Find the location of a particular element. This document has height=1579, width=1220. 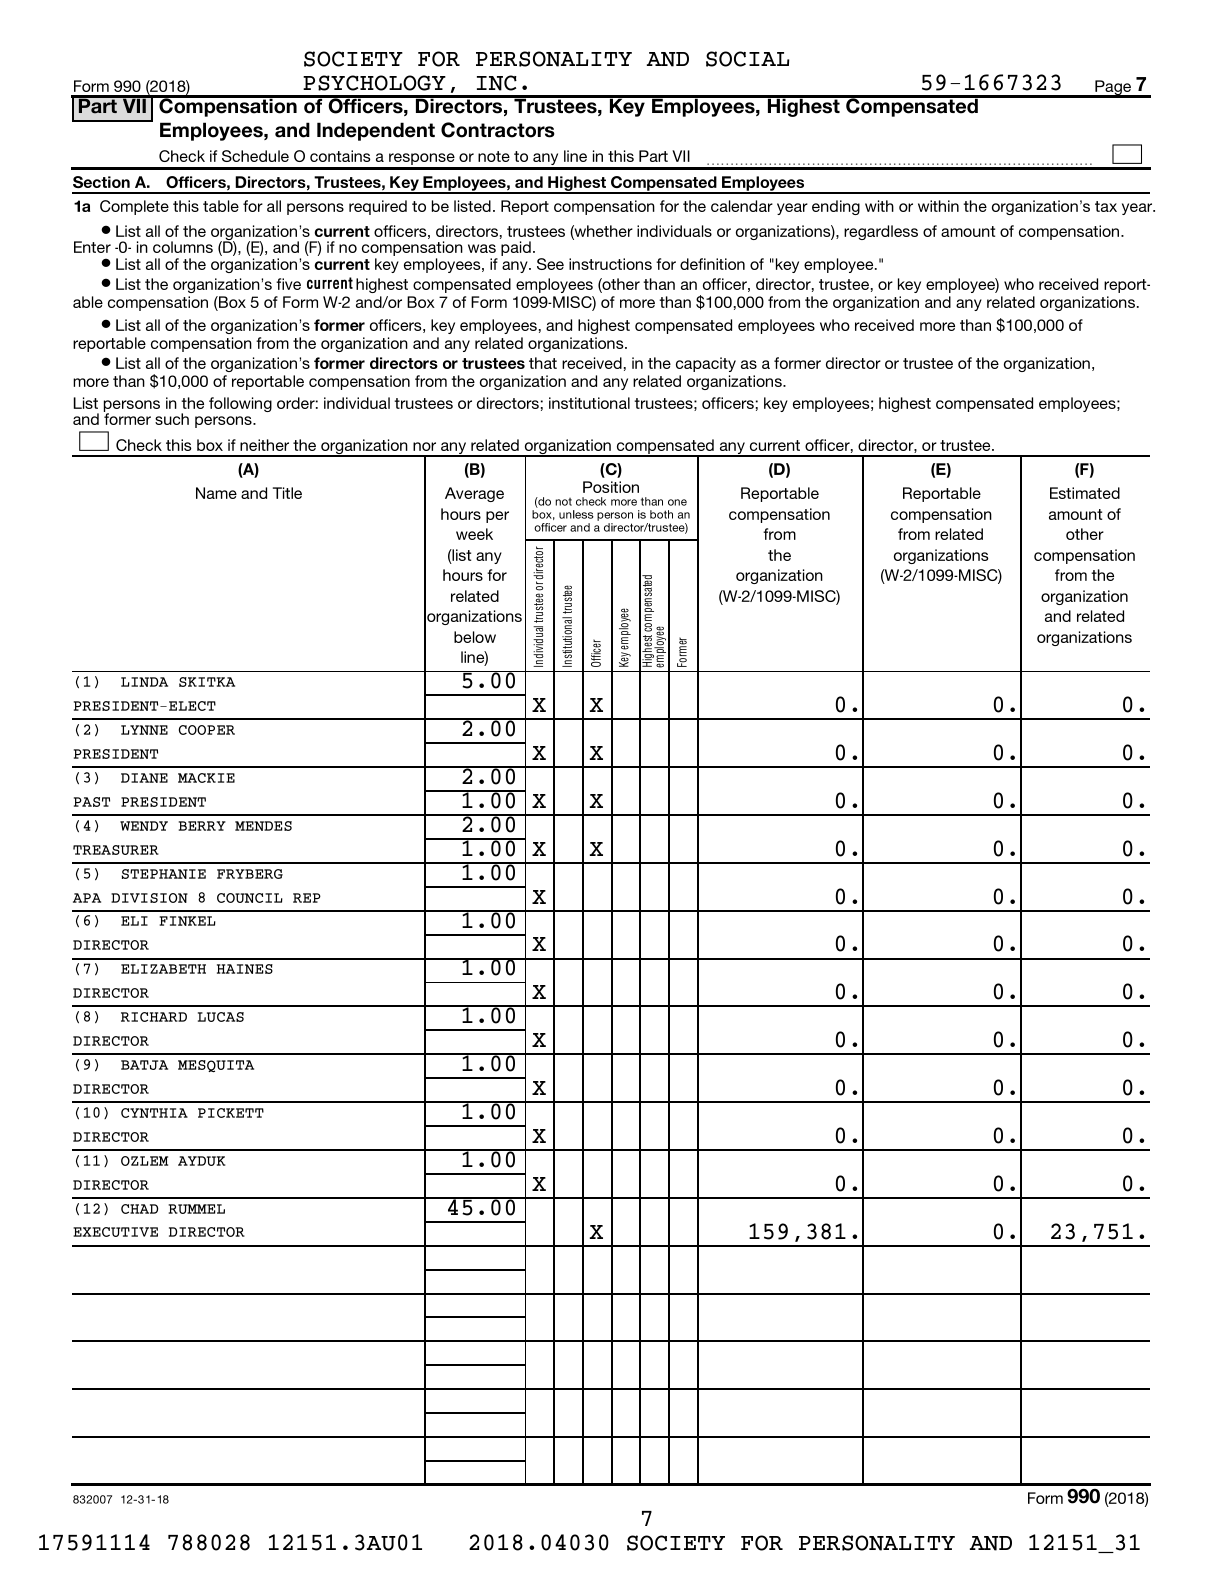

below is located at coordinates (475, 637).
